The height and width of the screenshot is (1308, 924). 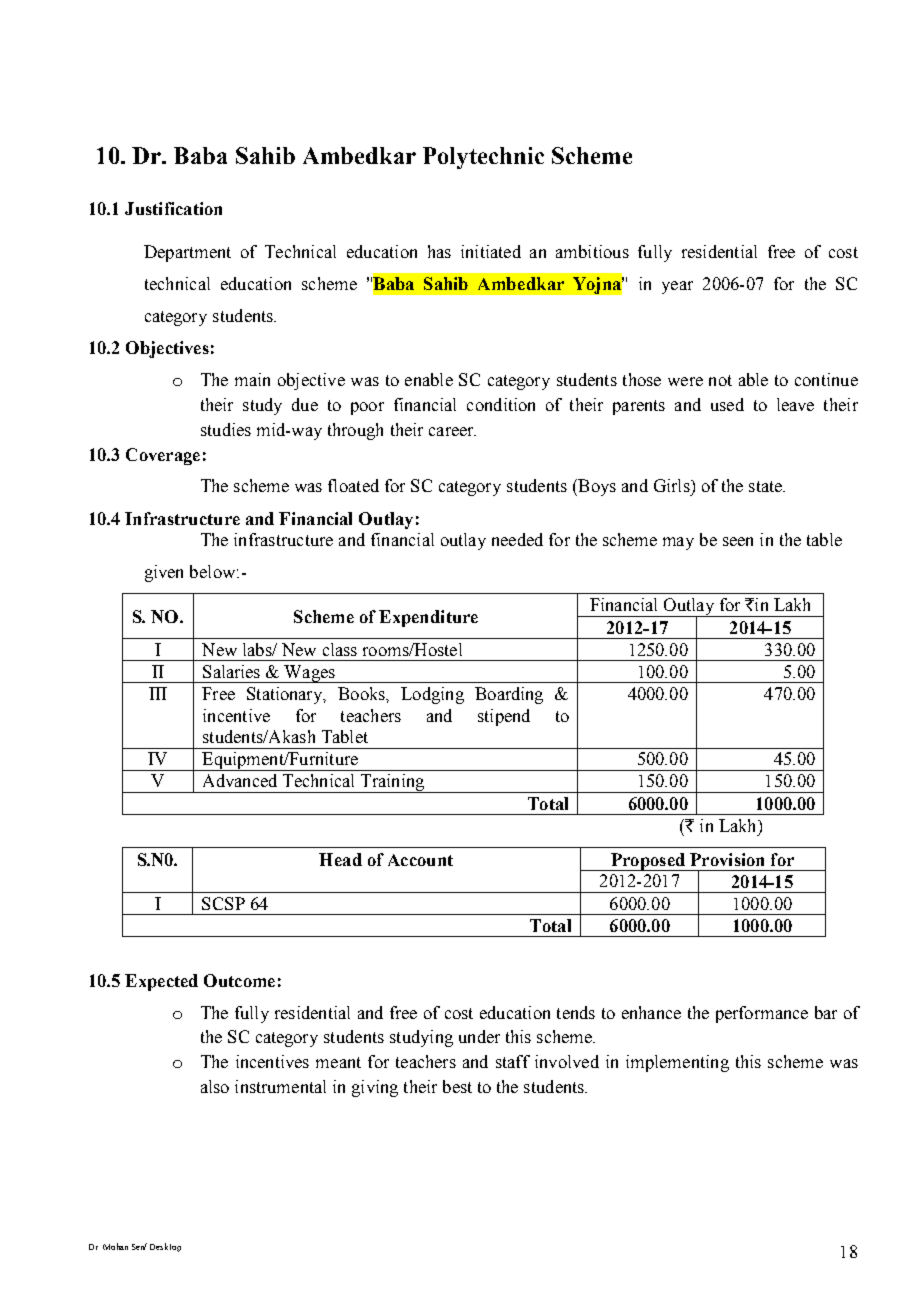 I want to click on Provision, so click(x=727, y=859).
